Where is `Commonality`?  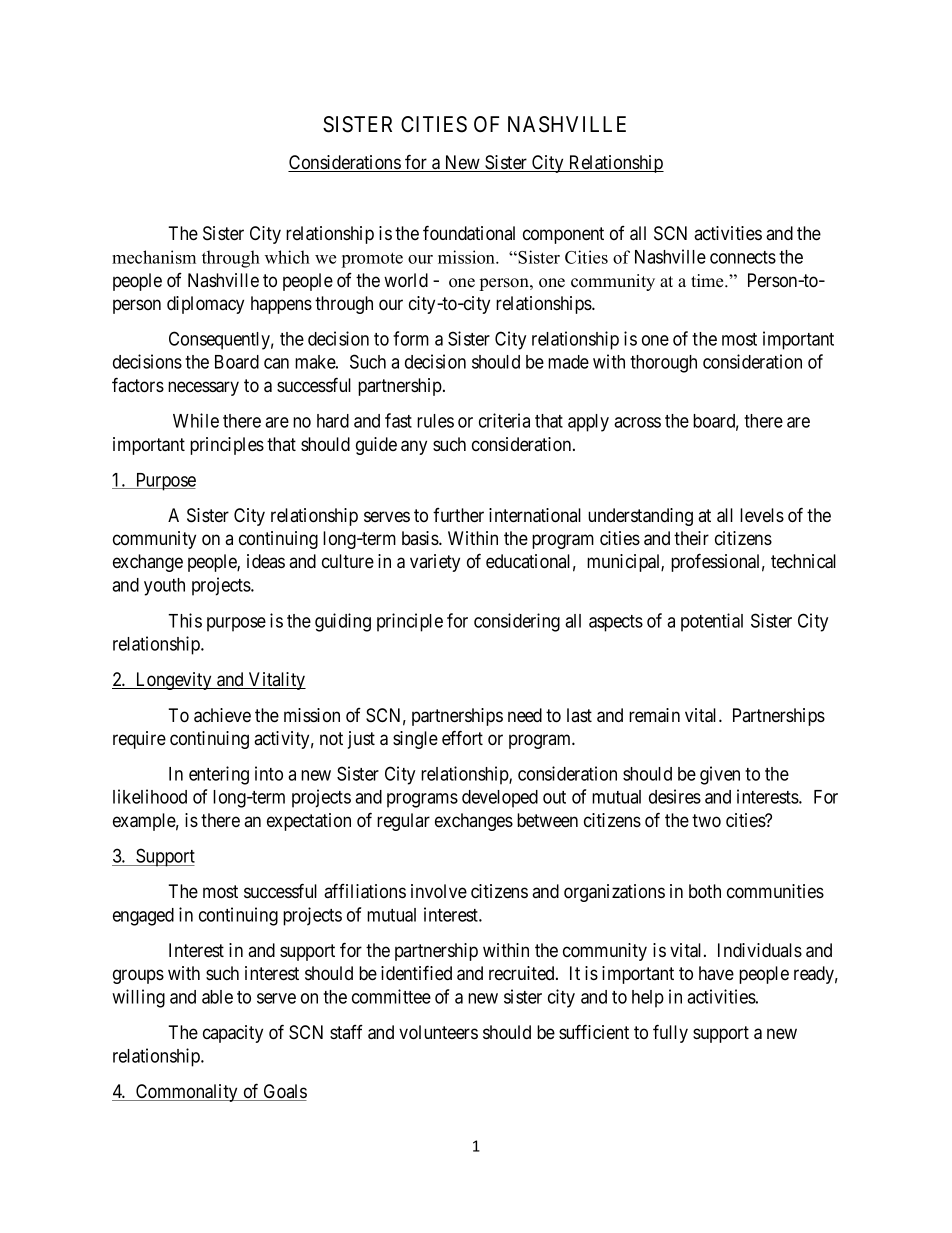
Commonality is located at coordinates (187, 1093).
